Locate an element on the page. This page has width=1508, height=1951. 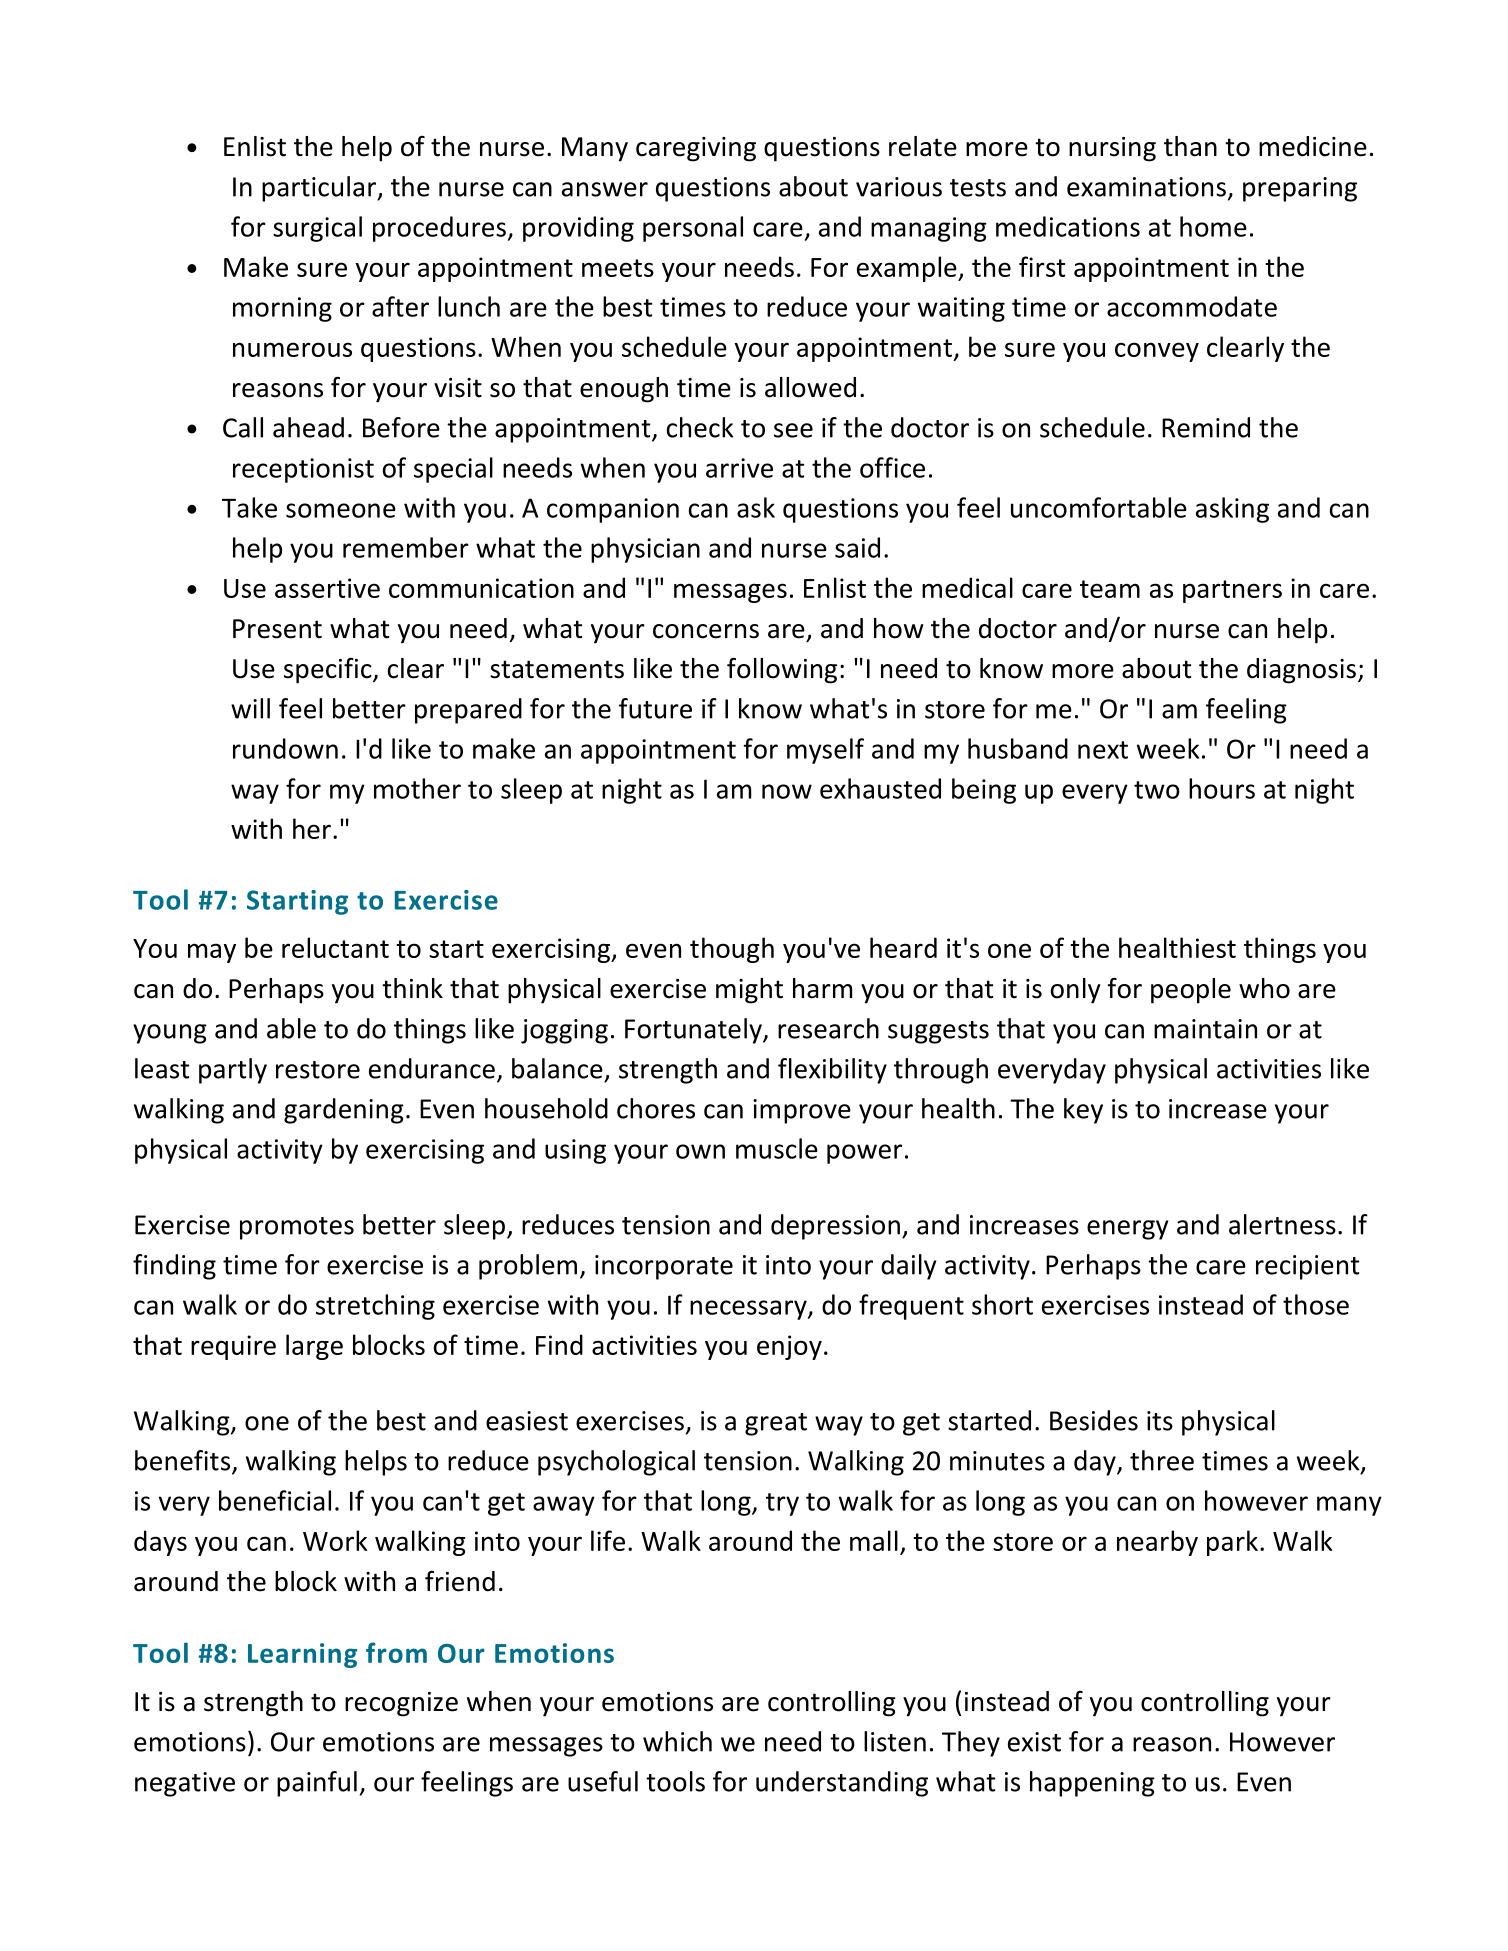
painful is located at coordinates (317, 1784).
